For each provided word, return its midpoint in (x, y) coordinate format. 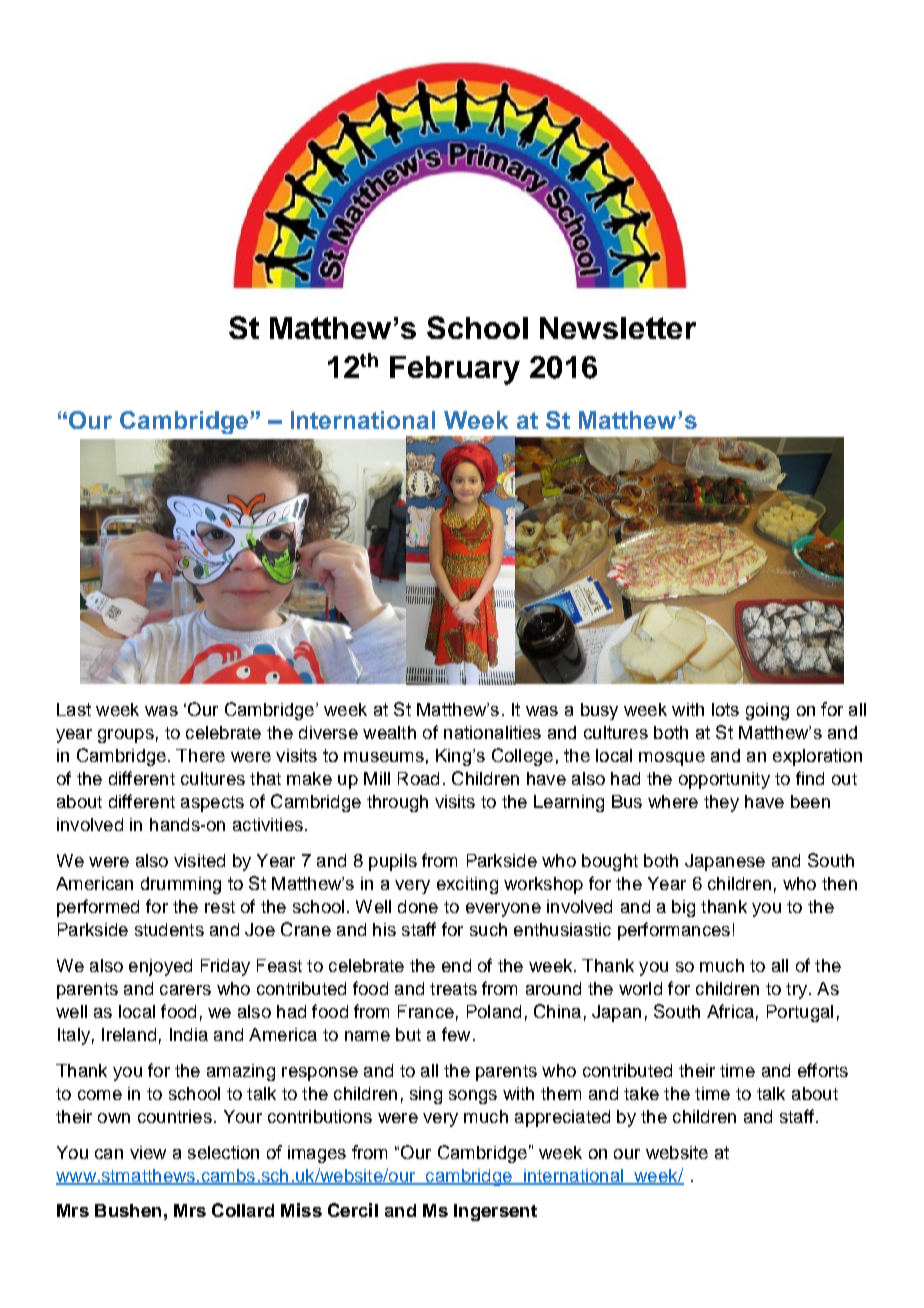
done (418, 906)
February (455, 370)
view (148, 1152)
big (683, 908)
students (169, 929)
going (767, 711)
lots (725, 709)
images (317, 1154)
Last (74, 709)
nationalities (492, 732)
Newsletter (618, 328)
